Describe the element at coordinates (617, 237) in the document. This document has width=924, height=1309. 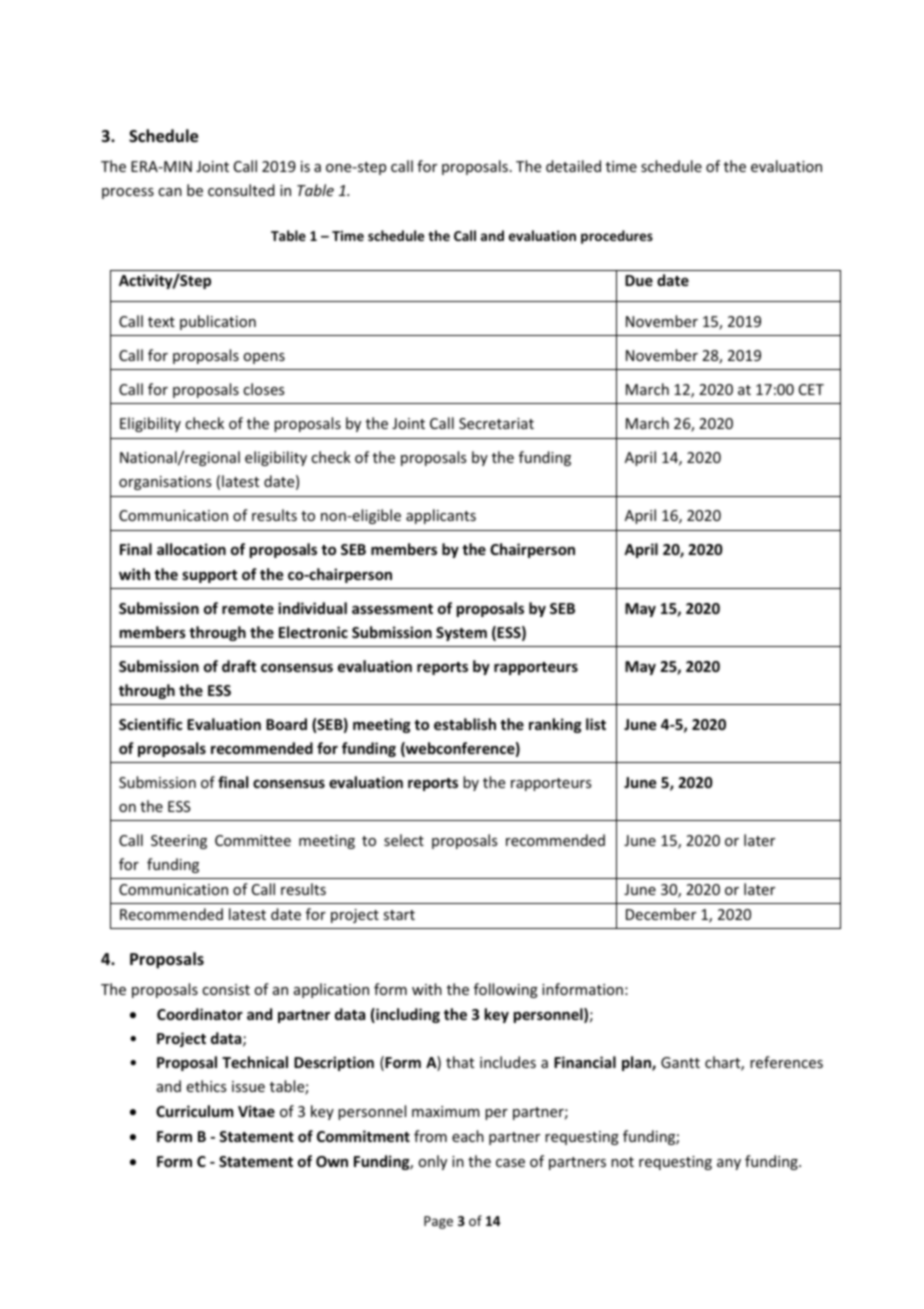
I see `procedures` at that location.
